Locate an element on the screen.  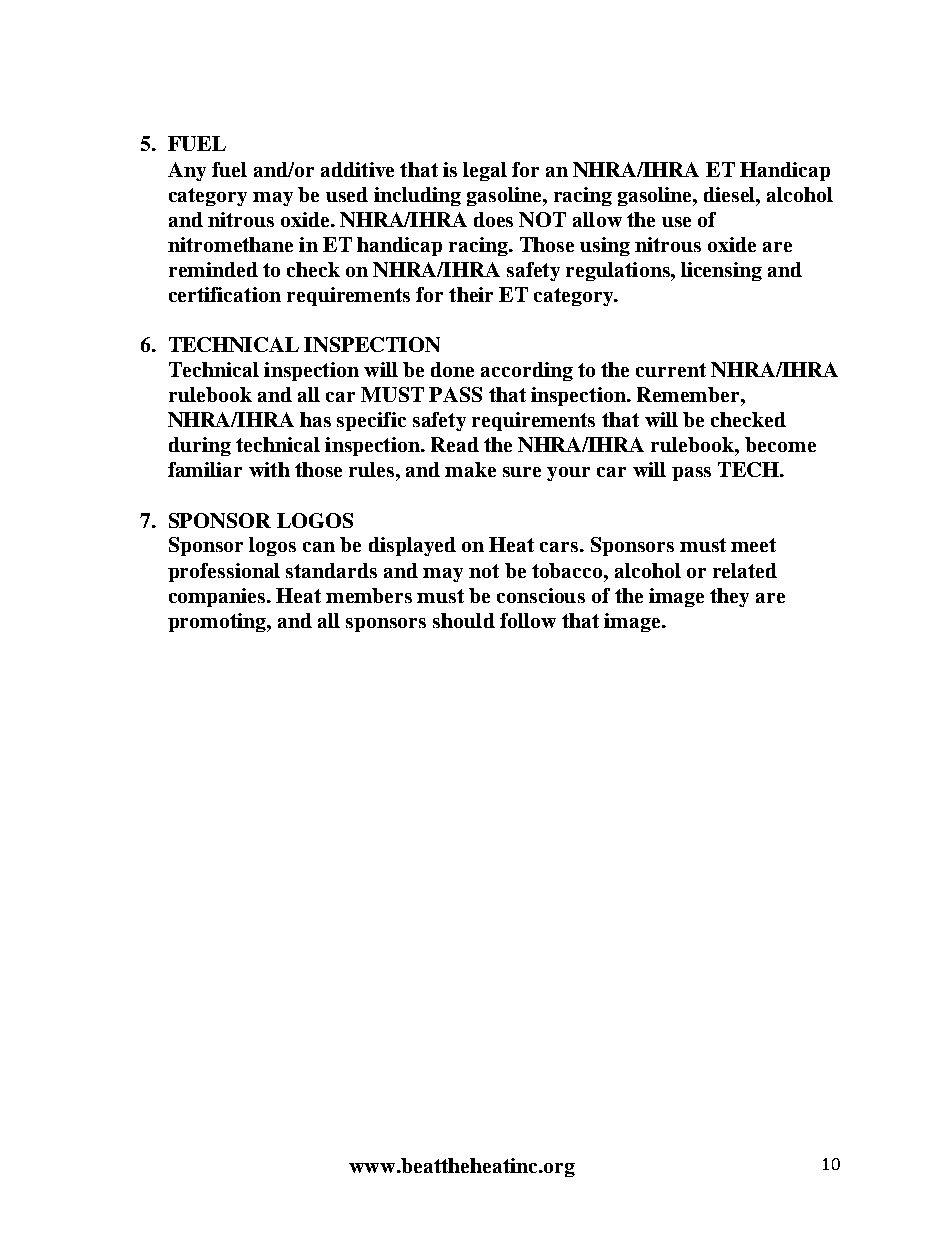
with is located at coordinates (269, 469).
